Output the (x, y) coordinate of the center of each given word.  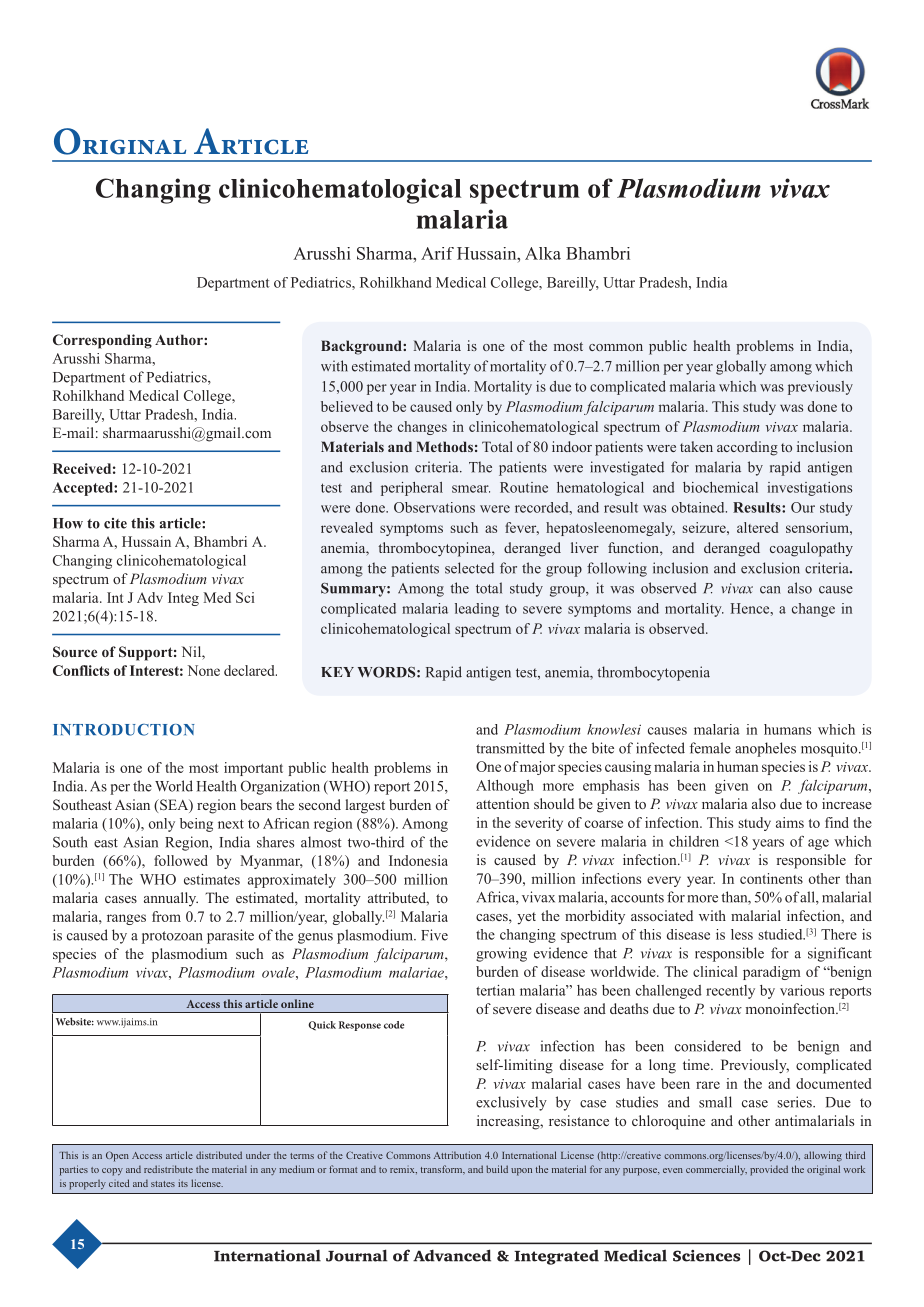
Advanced (452, 1255)
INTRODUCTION (124, 730)
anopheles (765, 749)
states (163, 1184)
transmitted (510, 748)
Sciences (706, 1256)
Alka (543, 253)
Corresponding (102, 341)
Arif (437, 253)
